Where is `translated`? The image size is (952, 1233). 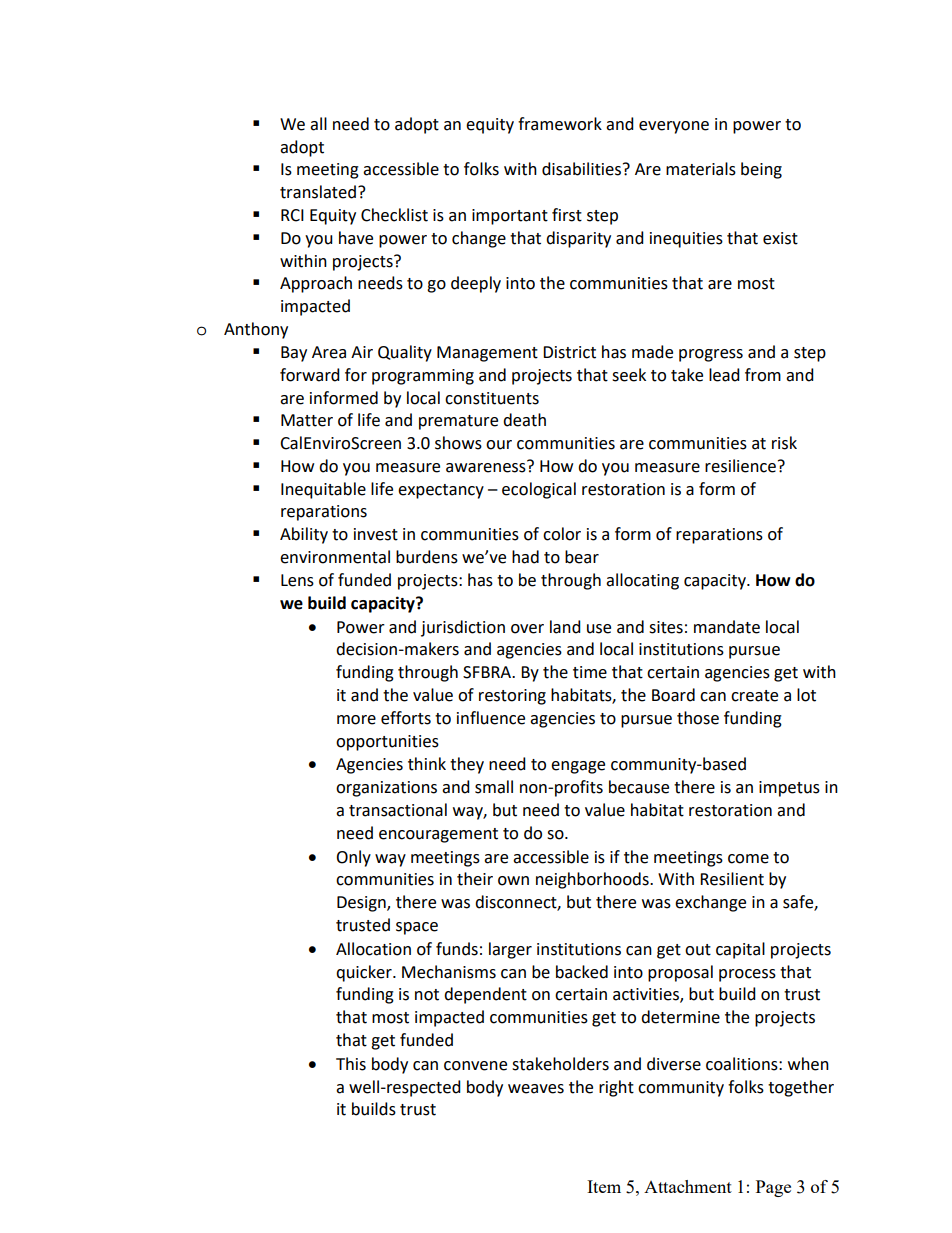 translated is located at coordinates (318, 192).
